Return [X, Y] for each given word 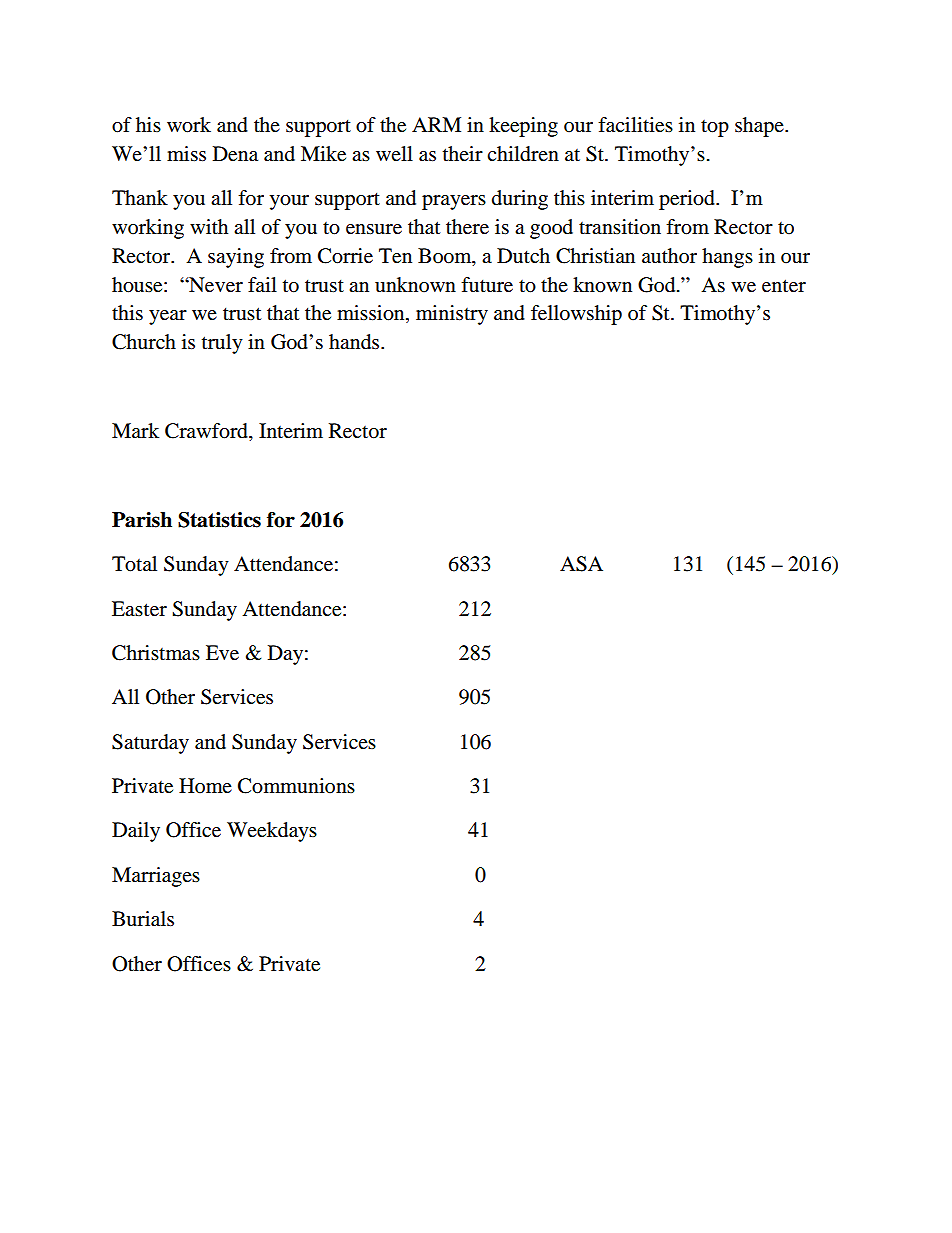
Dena [235, 154]
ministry [452, 315]
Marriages [156, 877]
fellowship [576, 315]
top [715, 128]
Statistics [219, 520]
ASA [581, 564]
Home [205, 786]
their [463, 153]
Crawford [207, 432]
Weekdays [272, 832]
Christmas [156, 653]
